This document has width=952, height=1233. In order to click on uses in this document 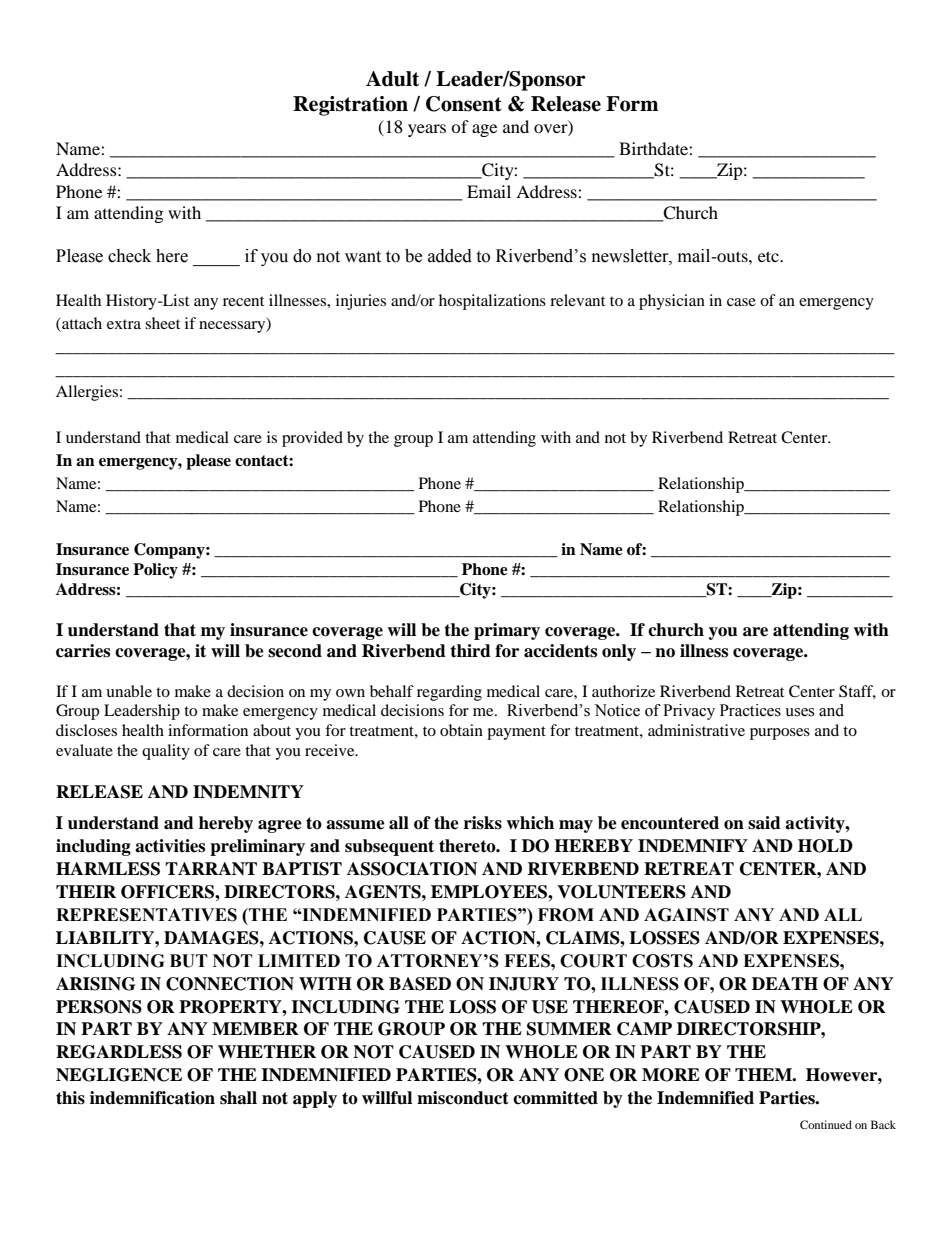, I will do `click(799, 712)`.
